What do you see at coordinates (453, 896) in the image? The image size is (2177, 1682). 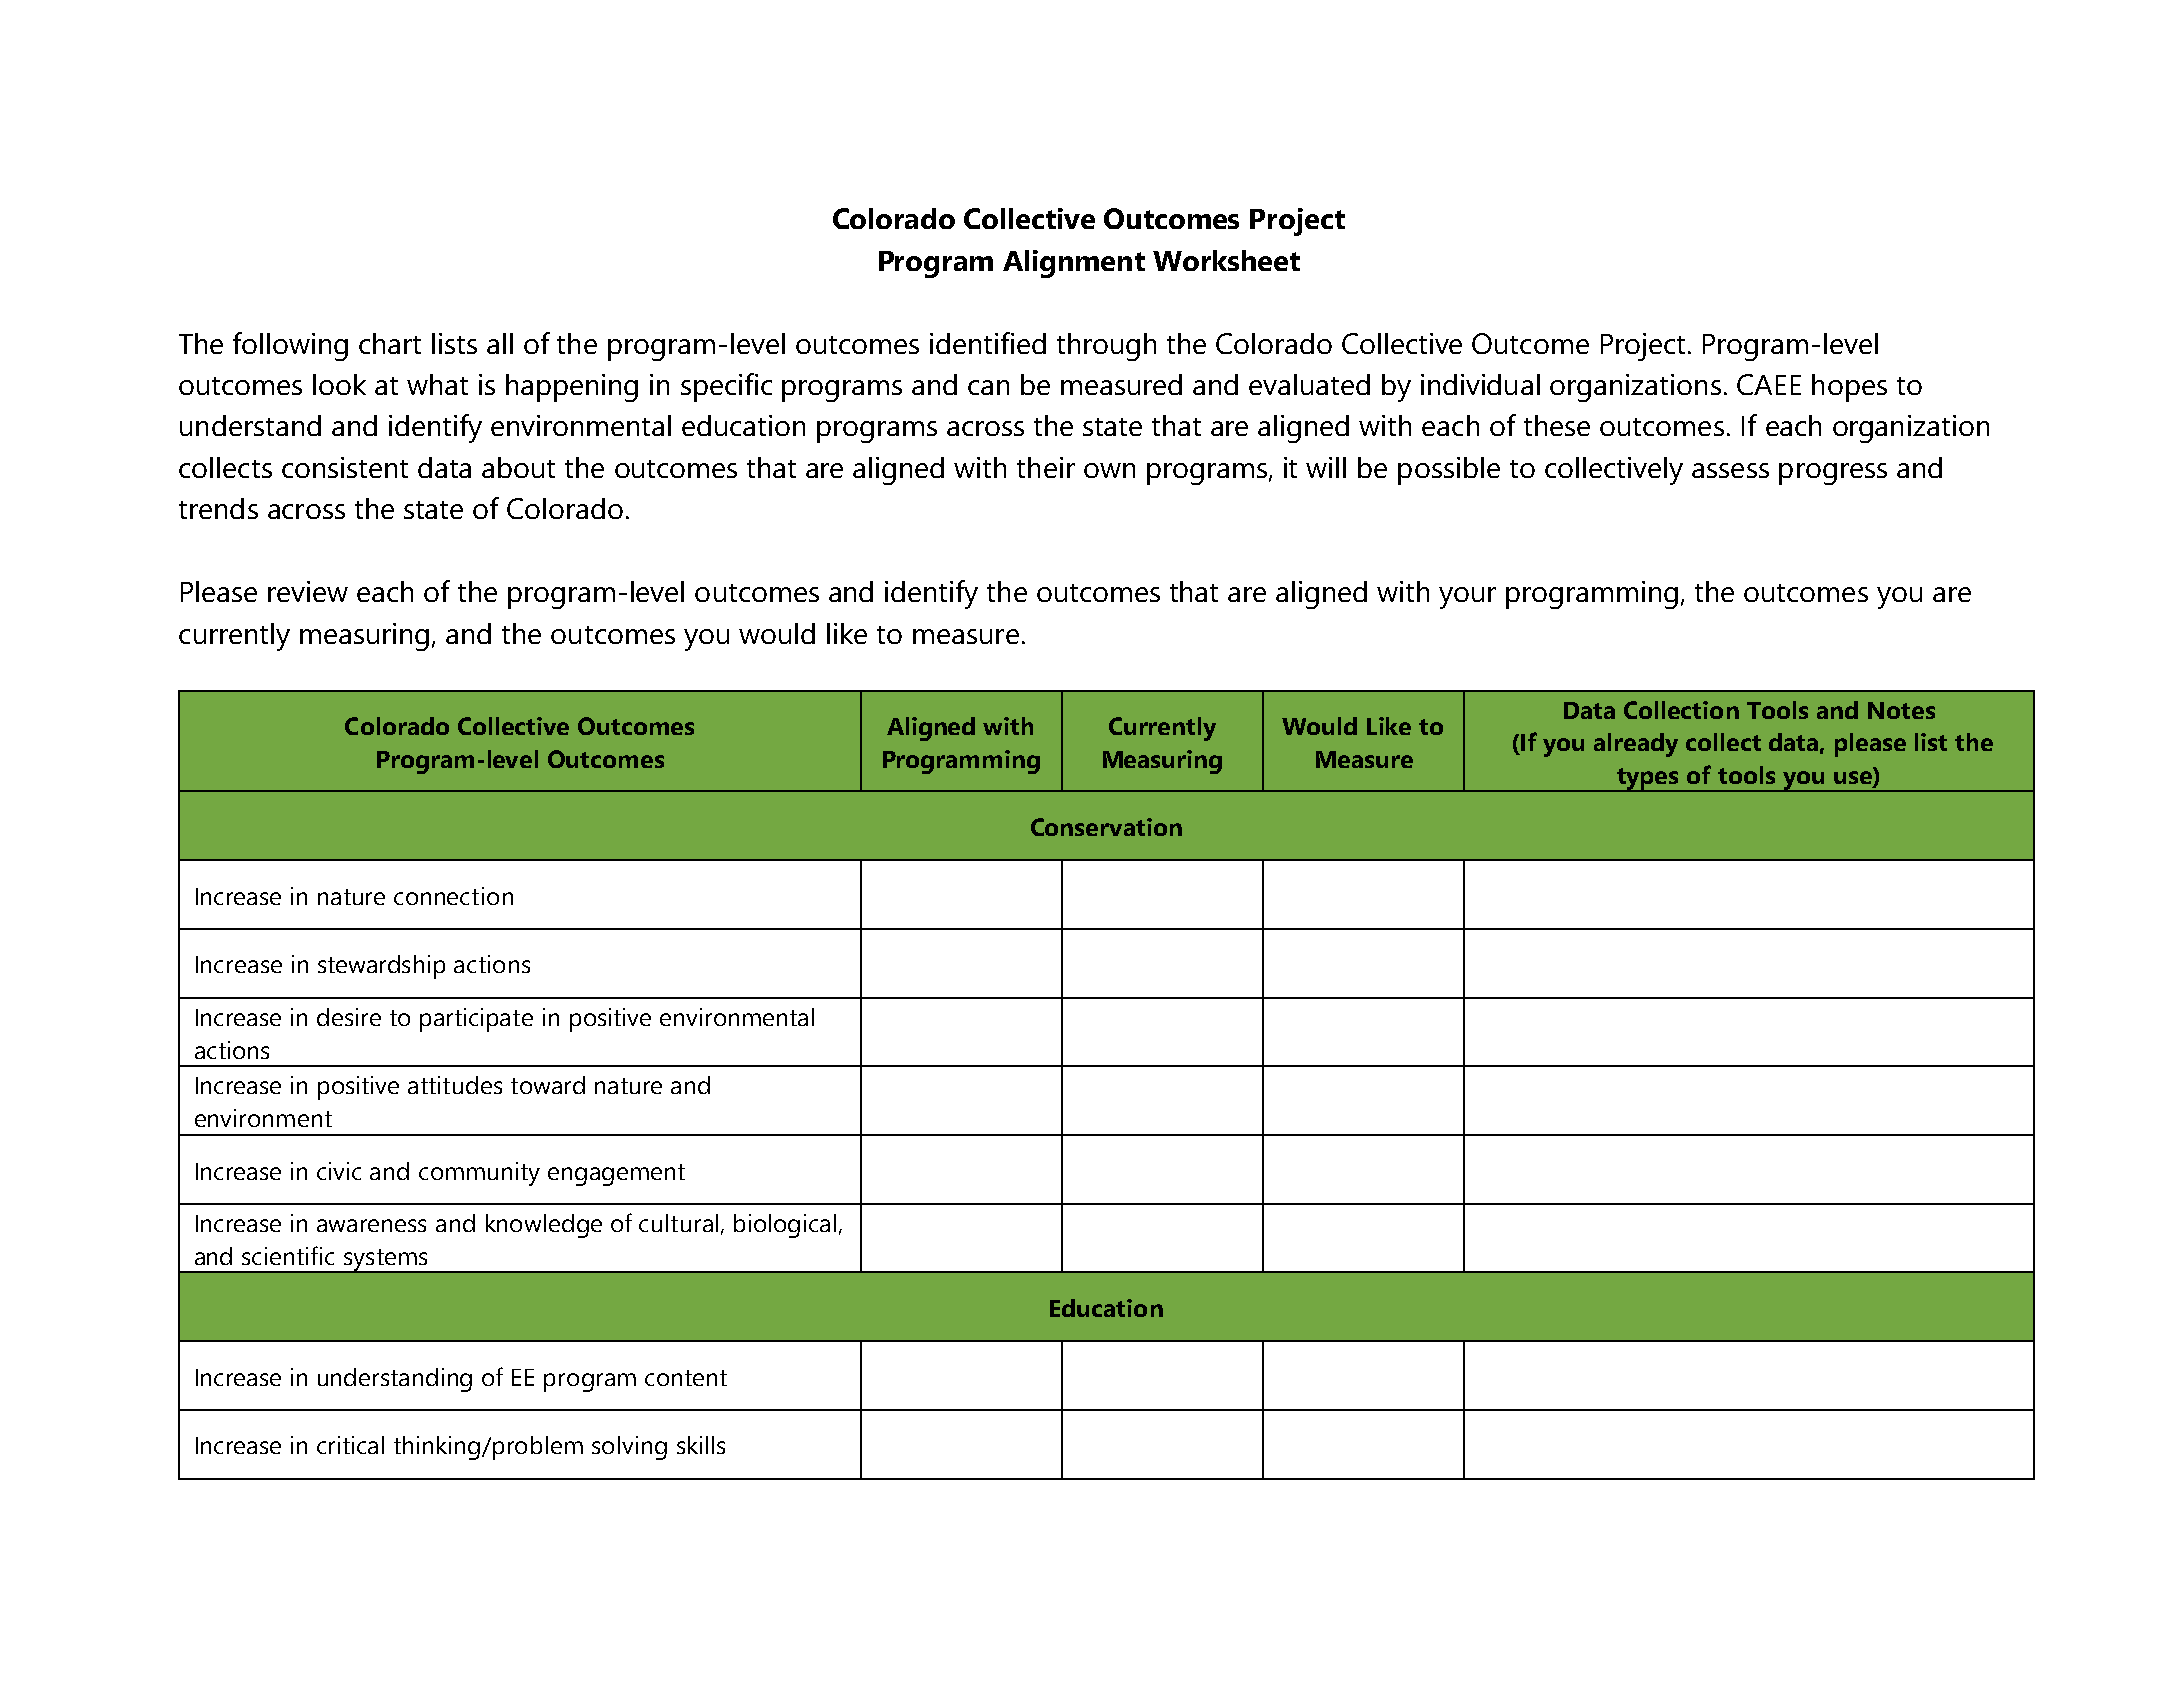 I see `connection` at bounding box center [453, 896].
